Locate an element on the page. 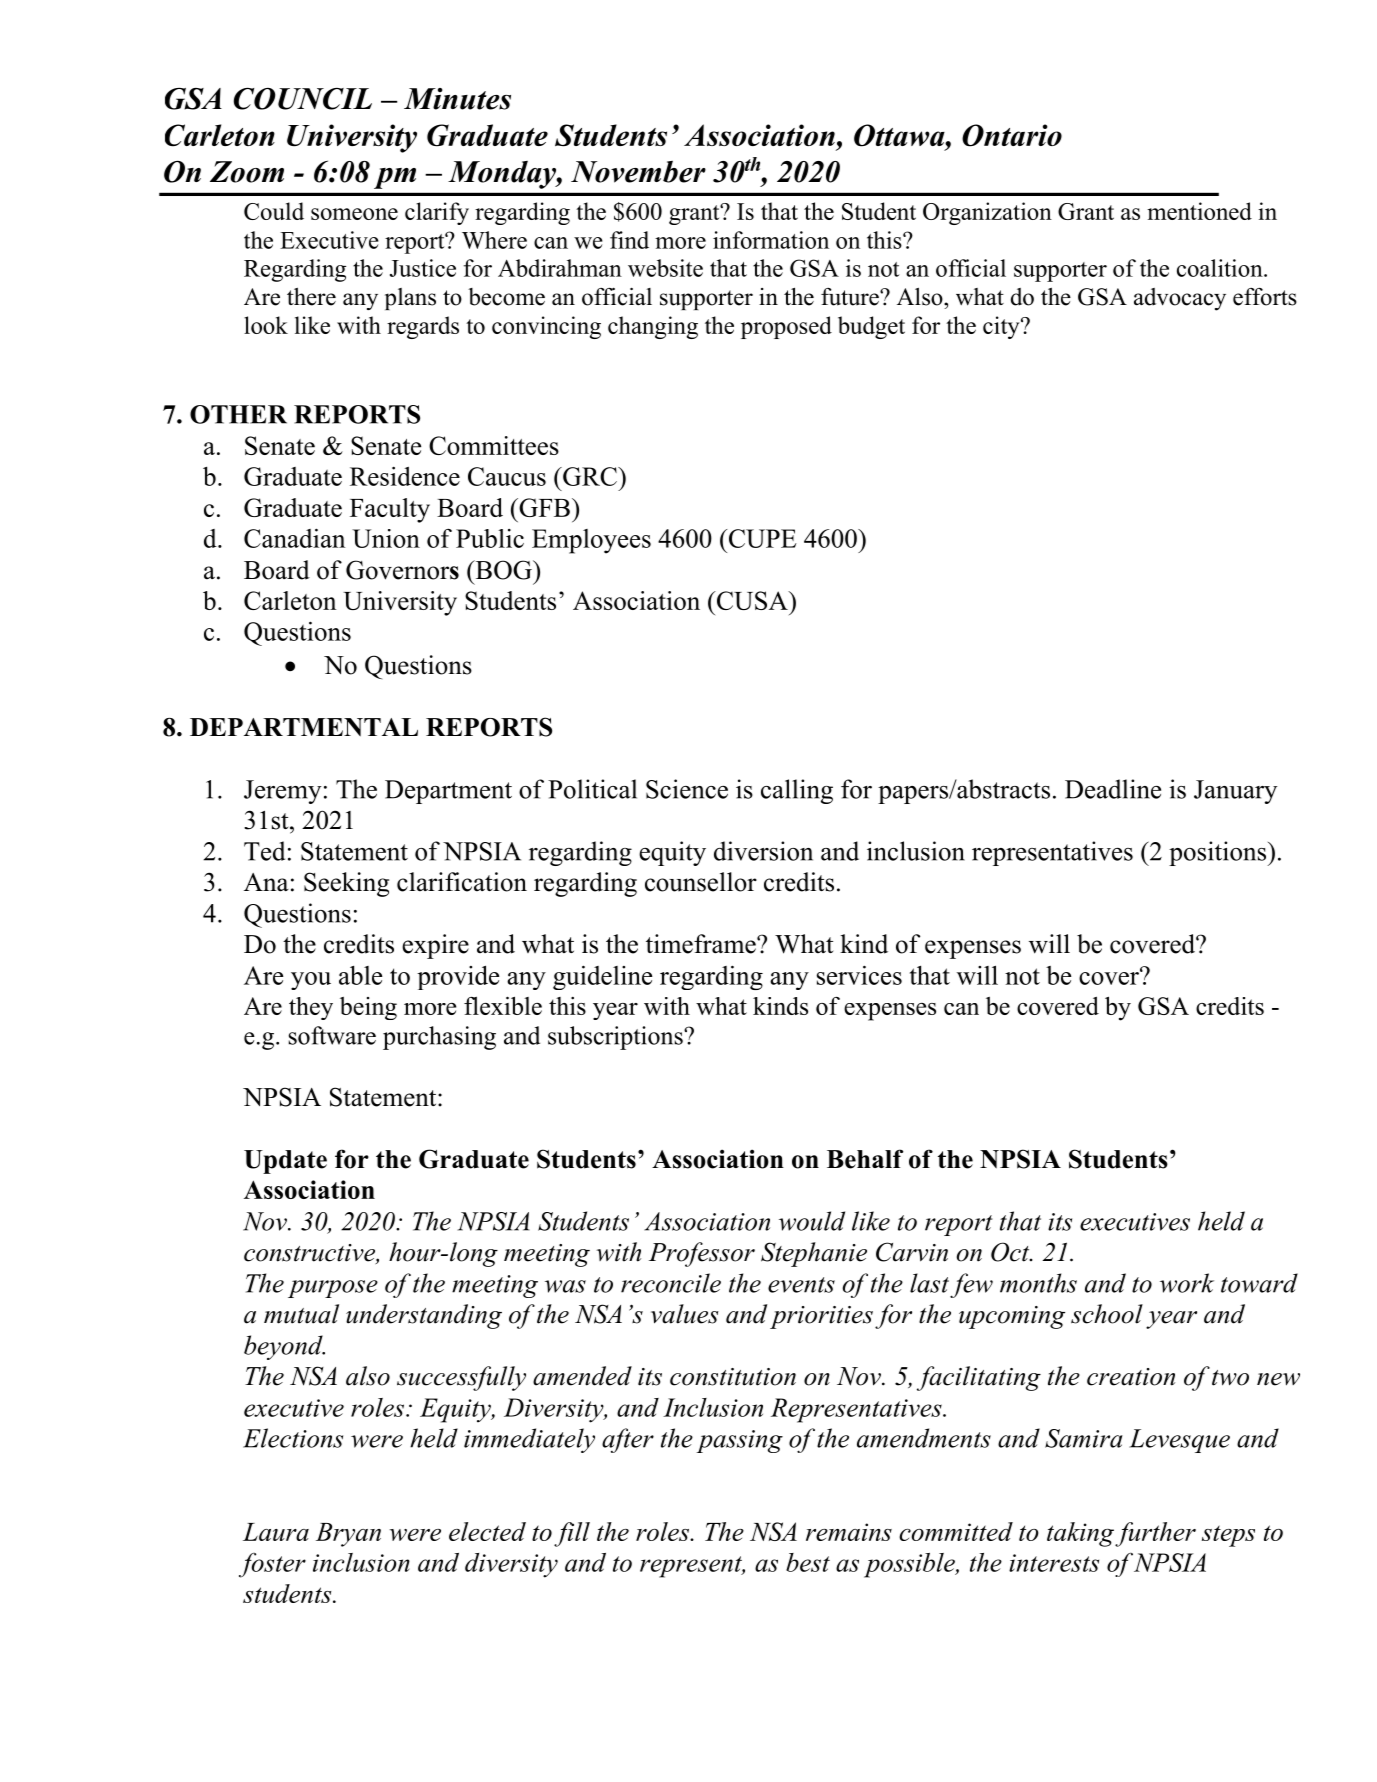 The height and width of the page is (1782, 1377). Employees is located at coordinates (591, 541).
